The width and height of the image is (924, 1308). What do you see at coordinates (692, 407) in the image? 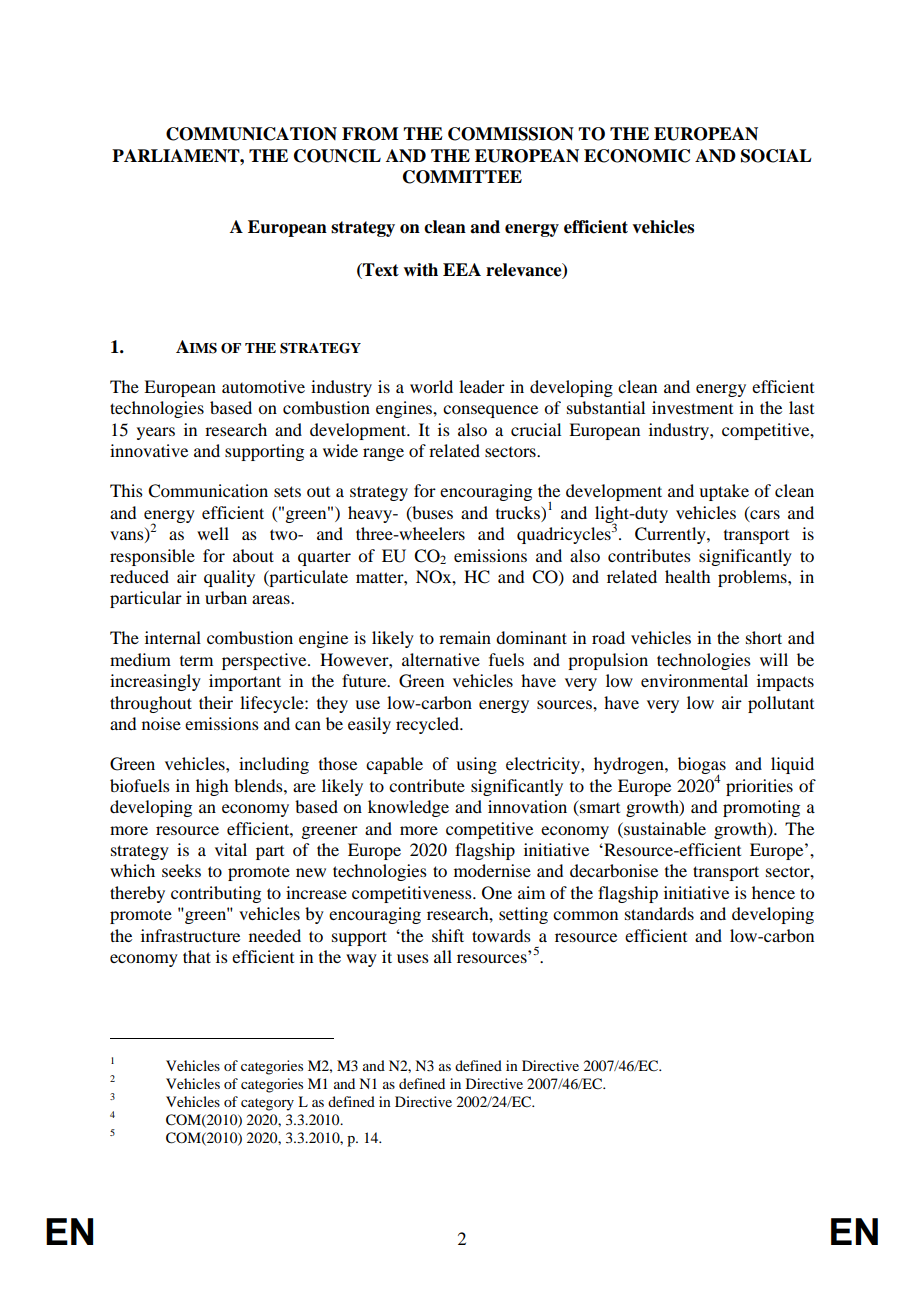
I see `investment` at bounding box center [692, 407].
